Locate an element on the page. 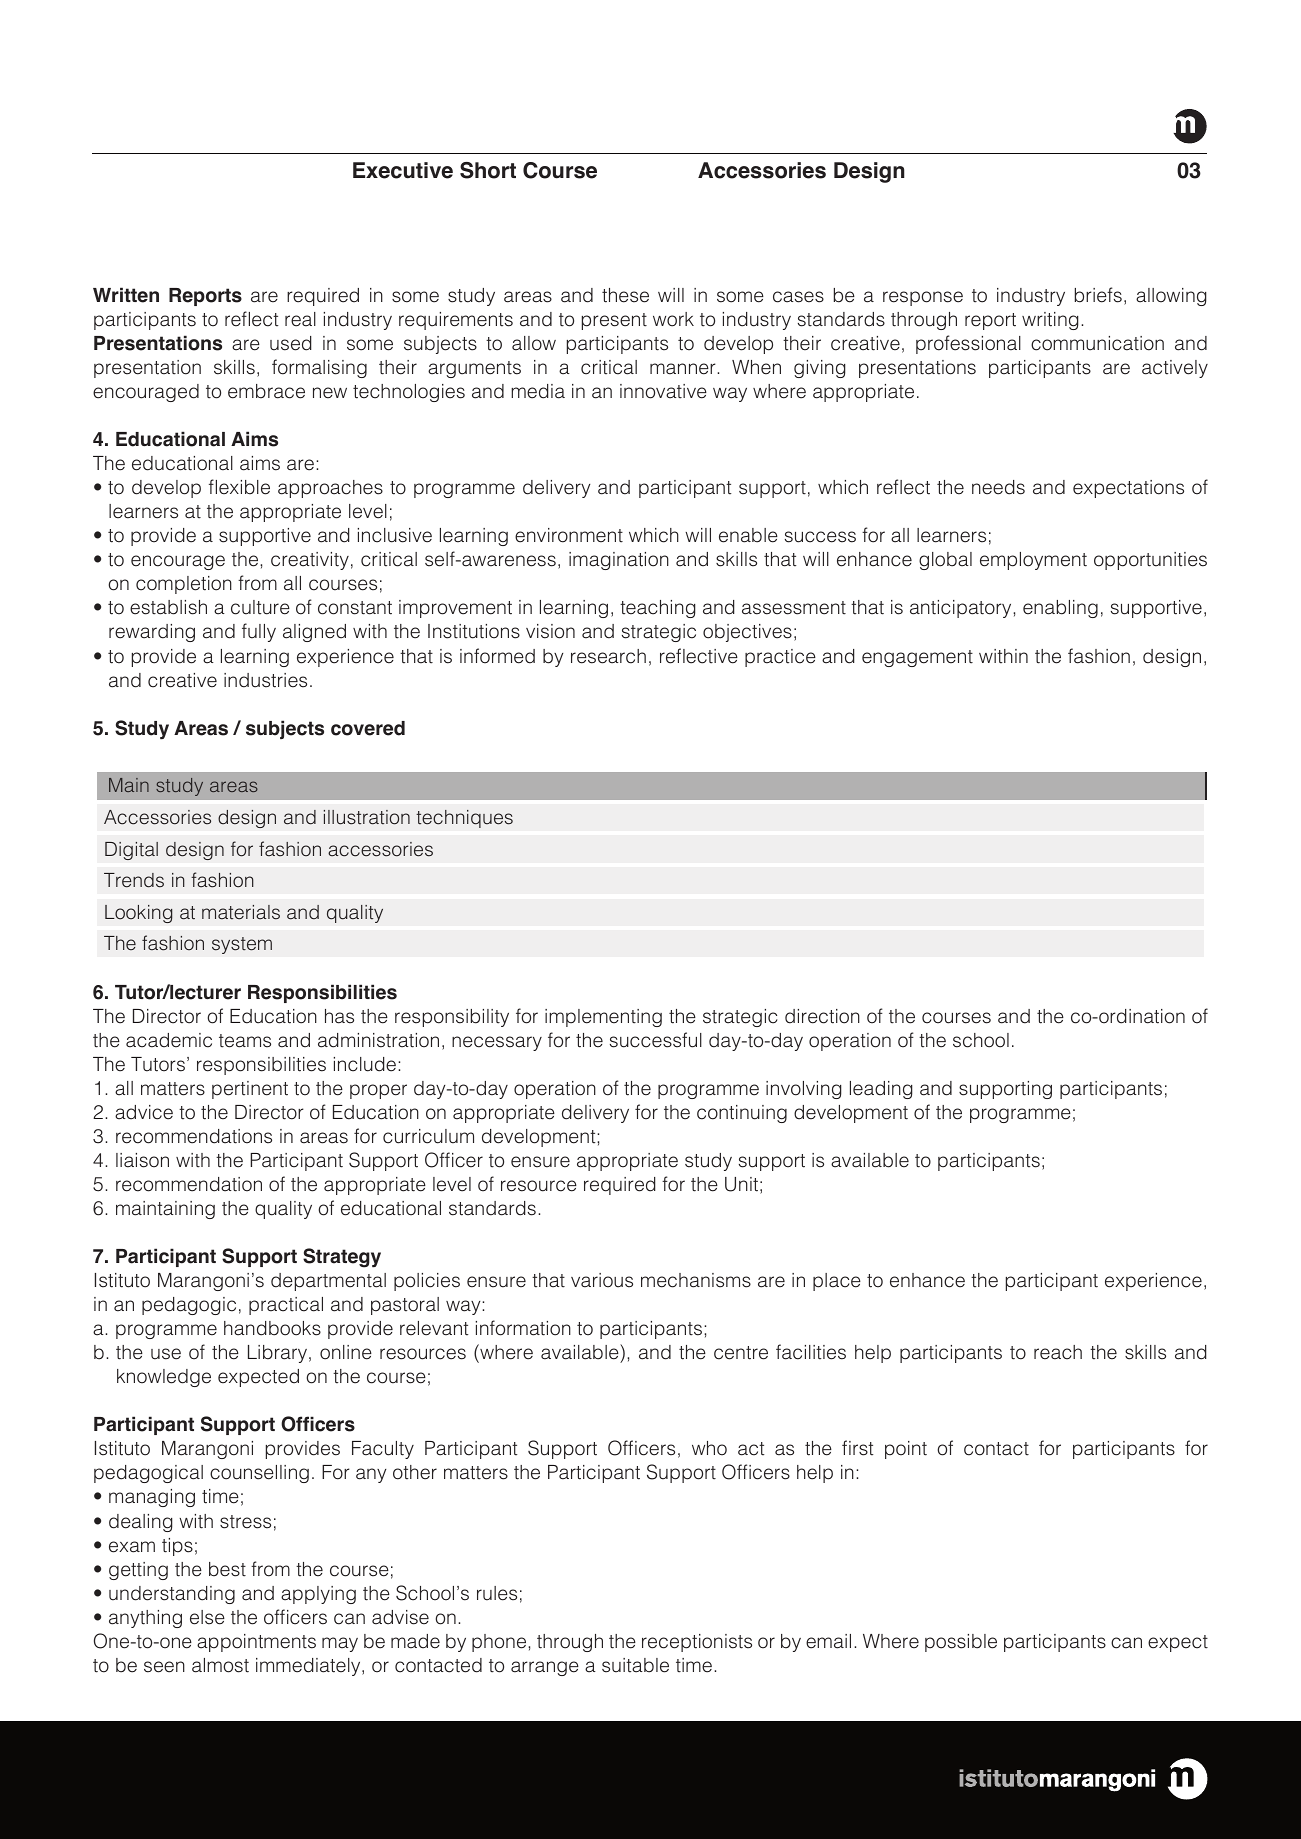 The image size is (1301, 1839). else is located at coordinates (207, 1617).
